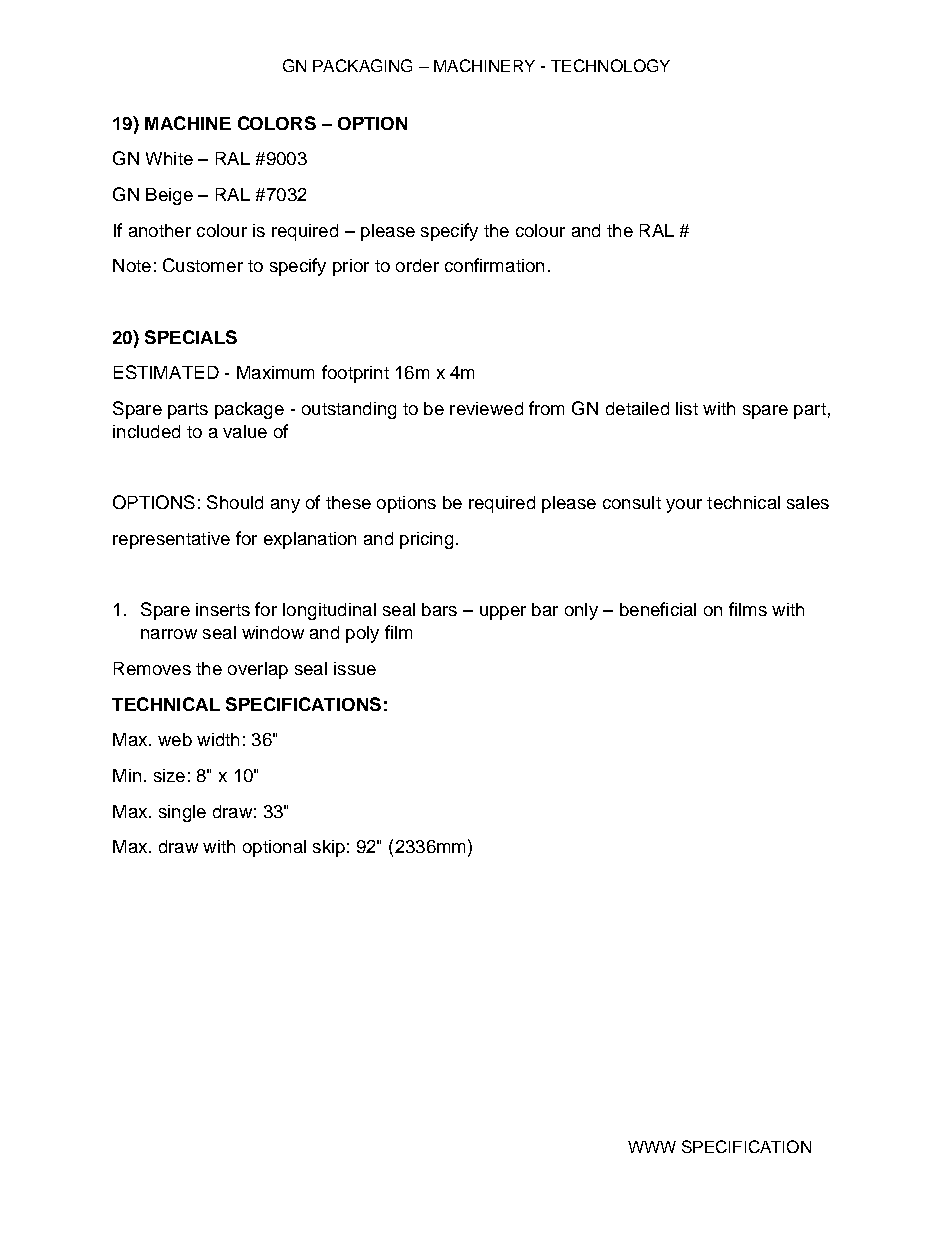 The image size is (952, 1233). What do you see at coordinates (486, 408) in the screenshot?
I see `reviewed` at bounding box center [486, 408].
